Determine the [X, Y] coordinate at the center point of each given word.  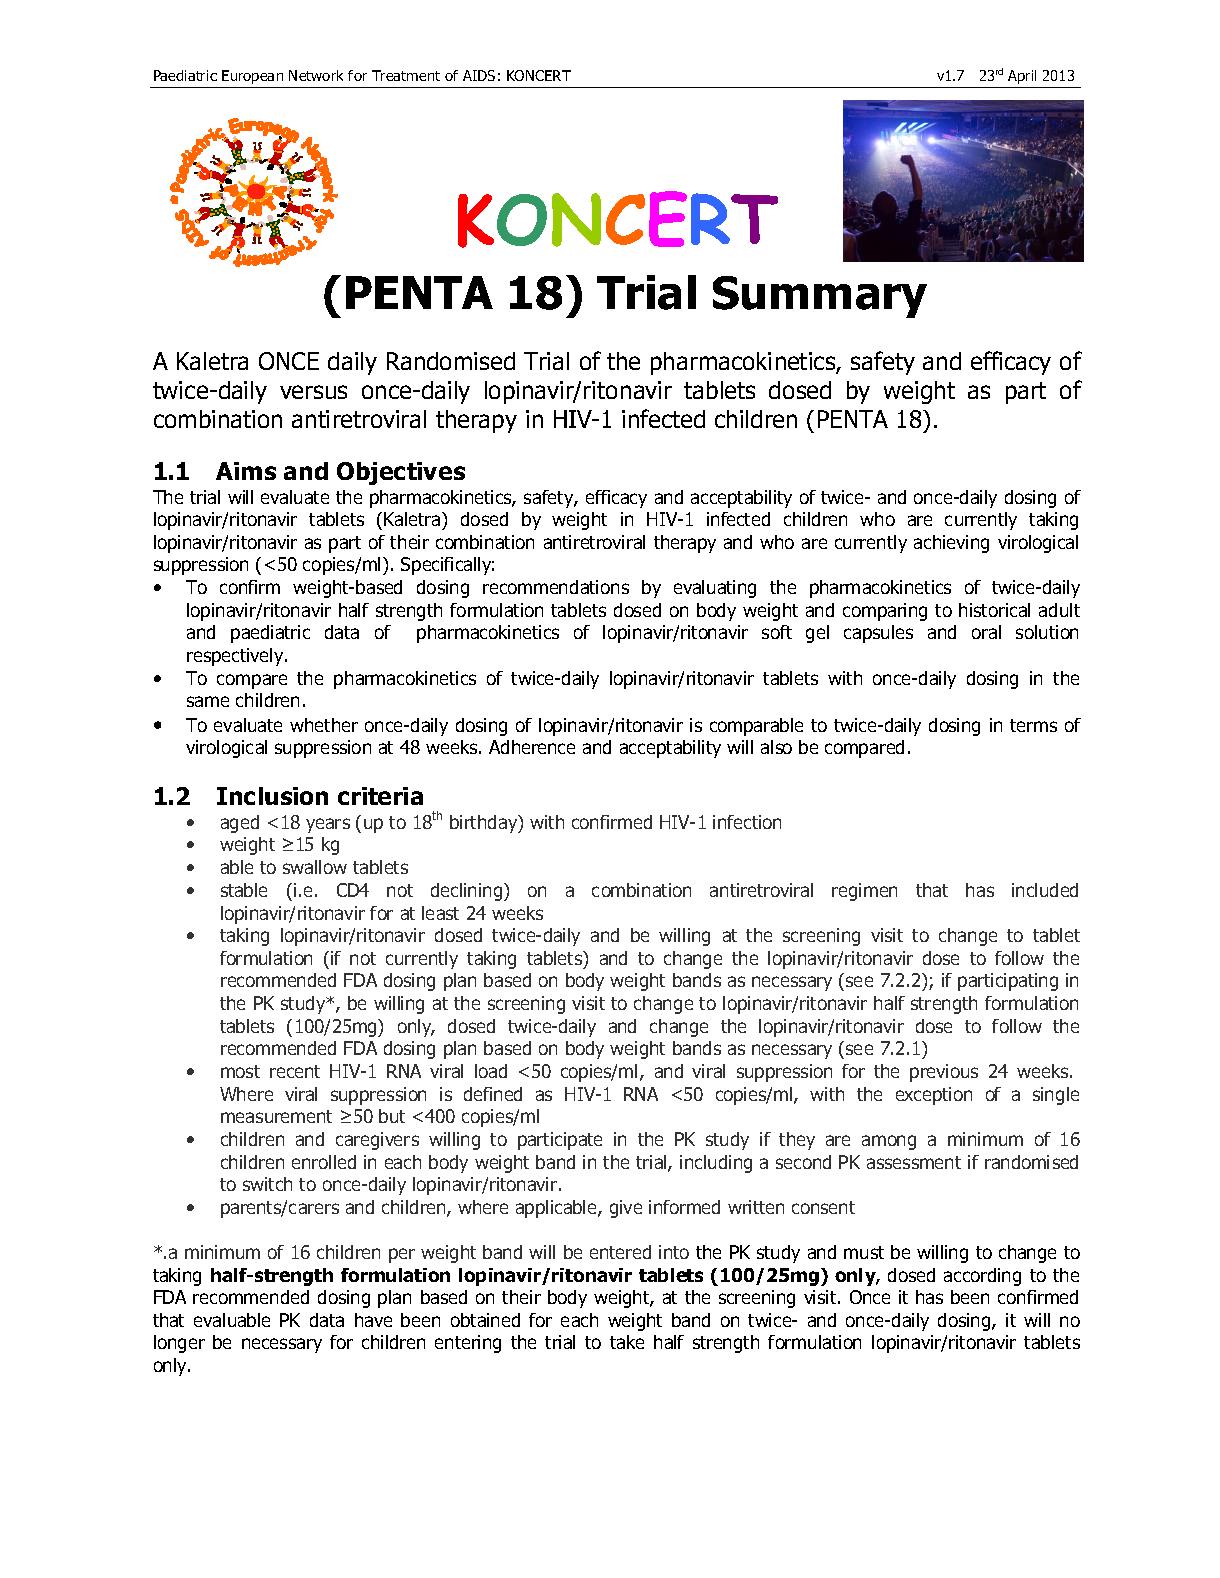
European [252, 77]
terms [1033, 725]
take [627, 1342]
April [1022, 77]
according [982, 1277]
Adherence [532, 747]
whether [324, 725]
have [373, 1320]
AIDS [479, 75]
